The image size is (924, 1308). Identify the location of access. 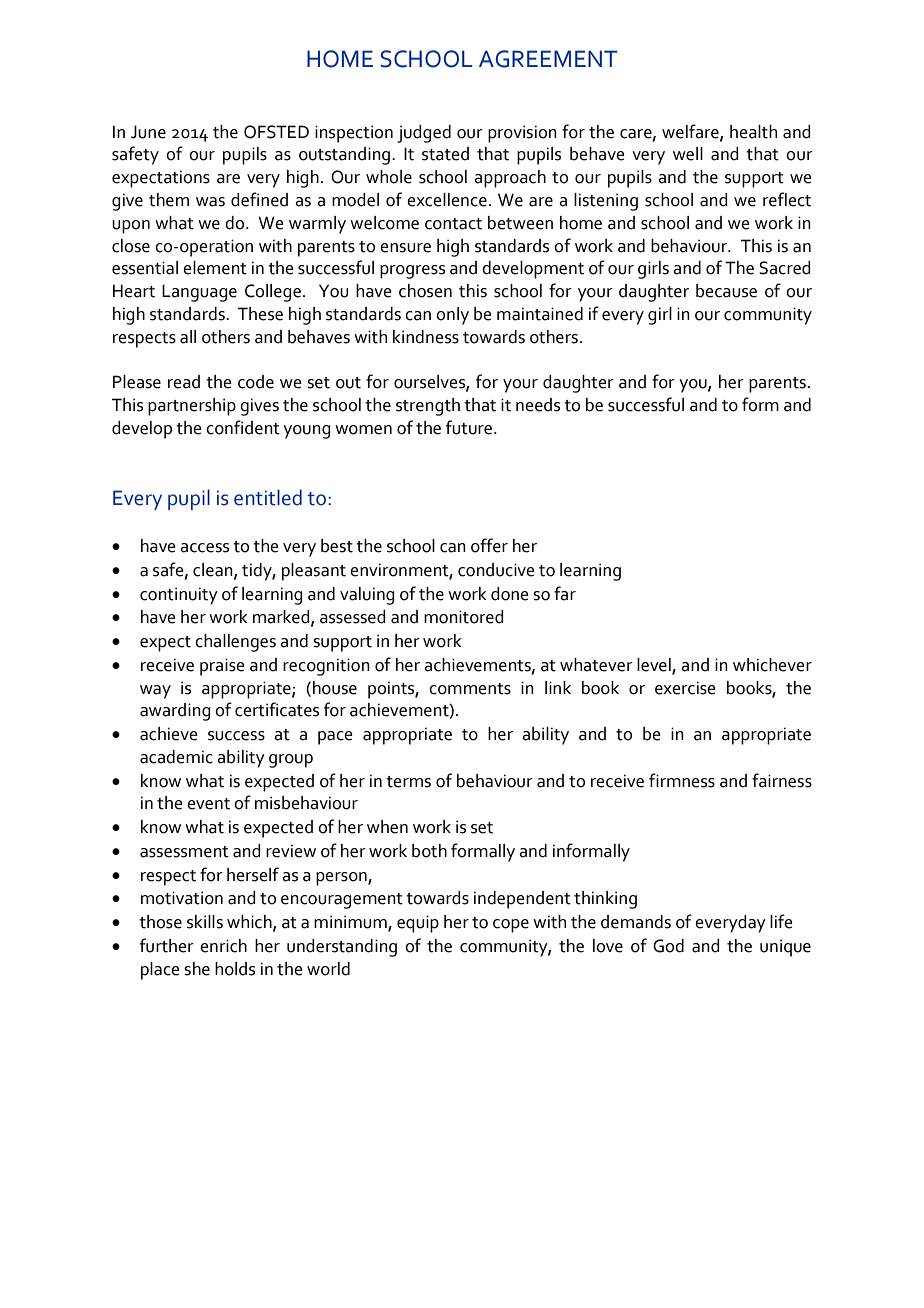
(204, 548).
